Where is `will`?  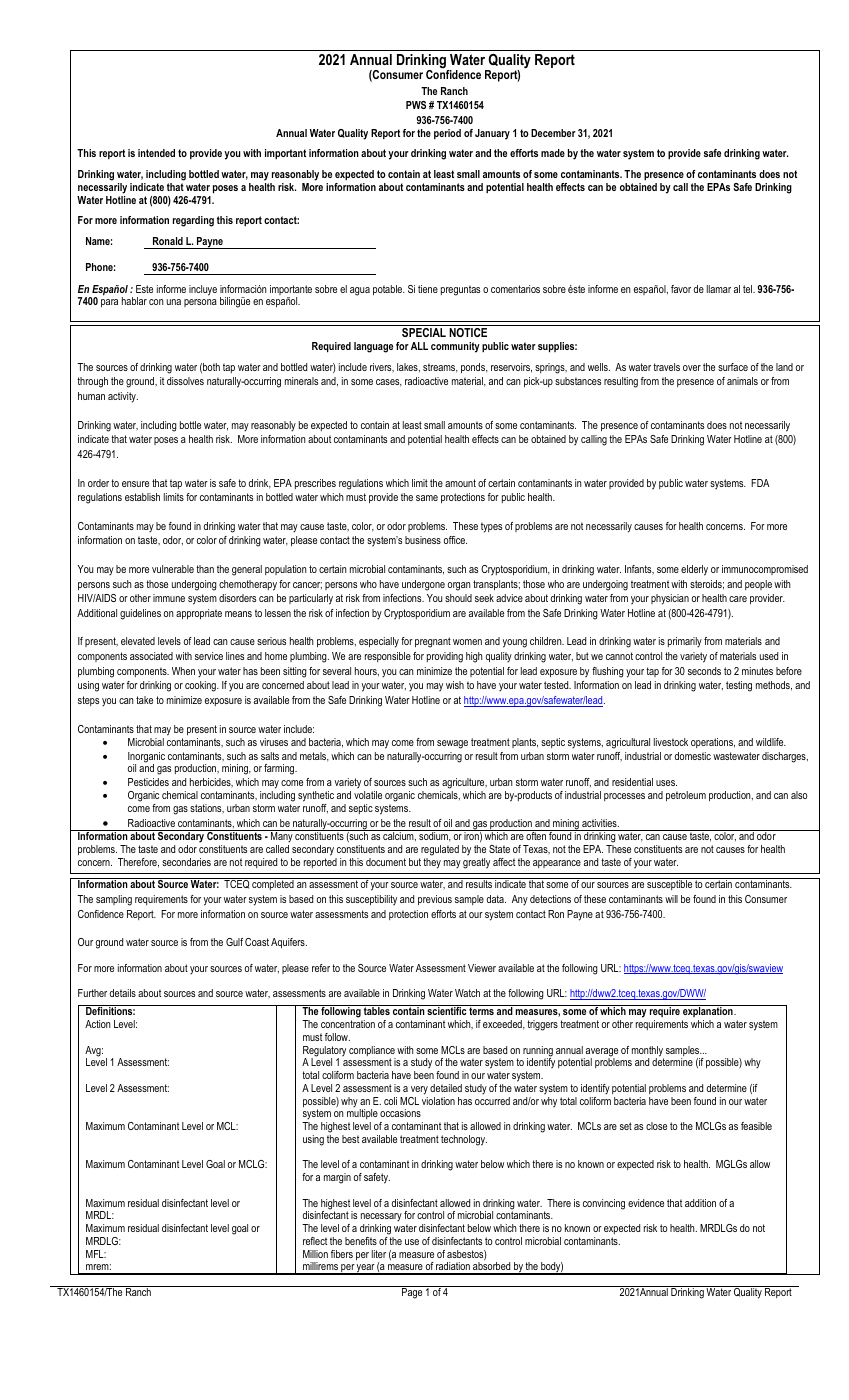
will is located at coordinates (671, 899).
